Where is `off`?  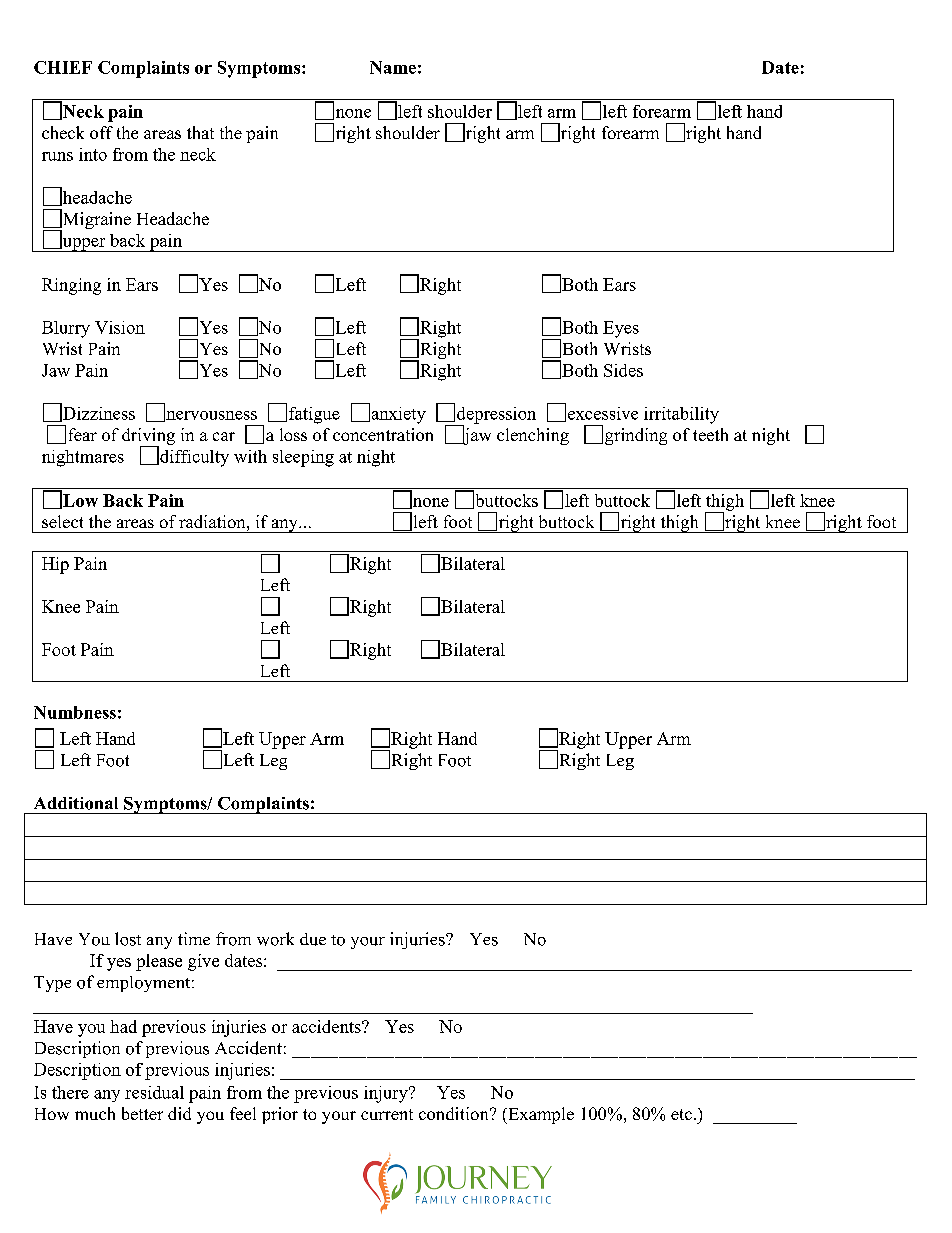 off is located at coordinates (101, 132).
